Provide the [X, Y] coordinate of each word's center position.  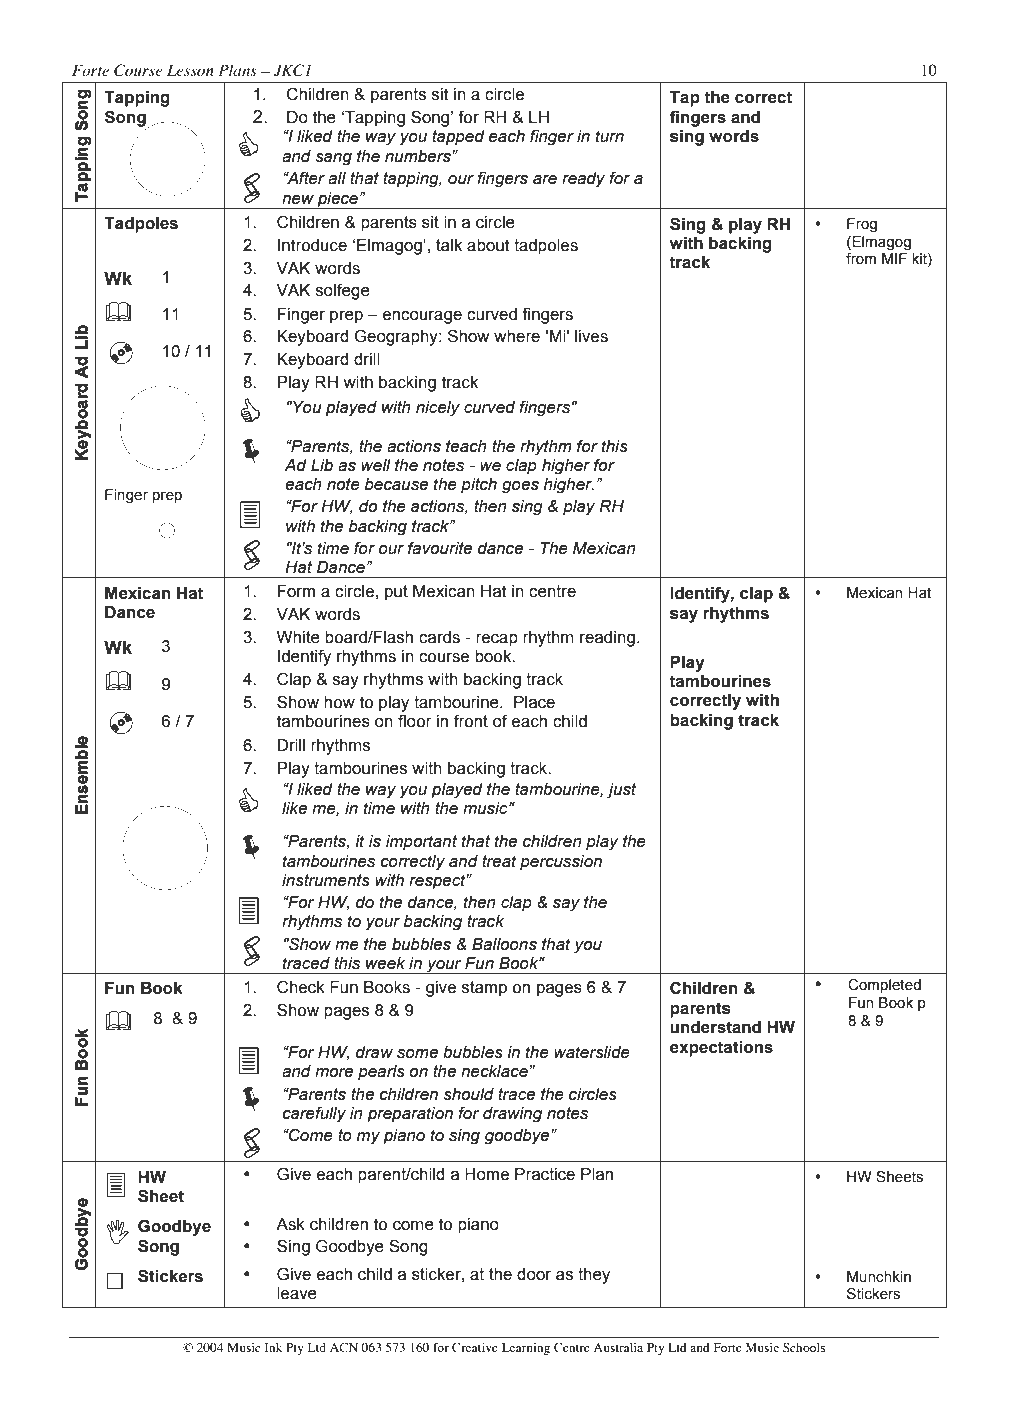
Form [296, 591]
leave [297, 1293]
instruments [326, 880]
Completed [884, 986]
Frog [862, 225]
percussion [561, 863]
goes [520, 487]
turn [610, 136]
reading [607, 639]
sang [333, 159]
